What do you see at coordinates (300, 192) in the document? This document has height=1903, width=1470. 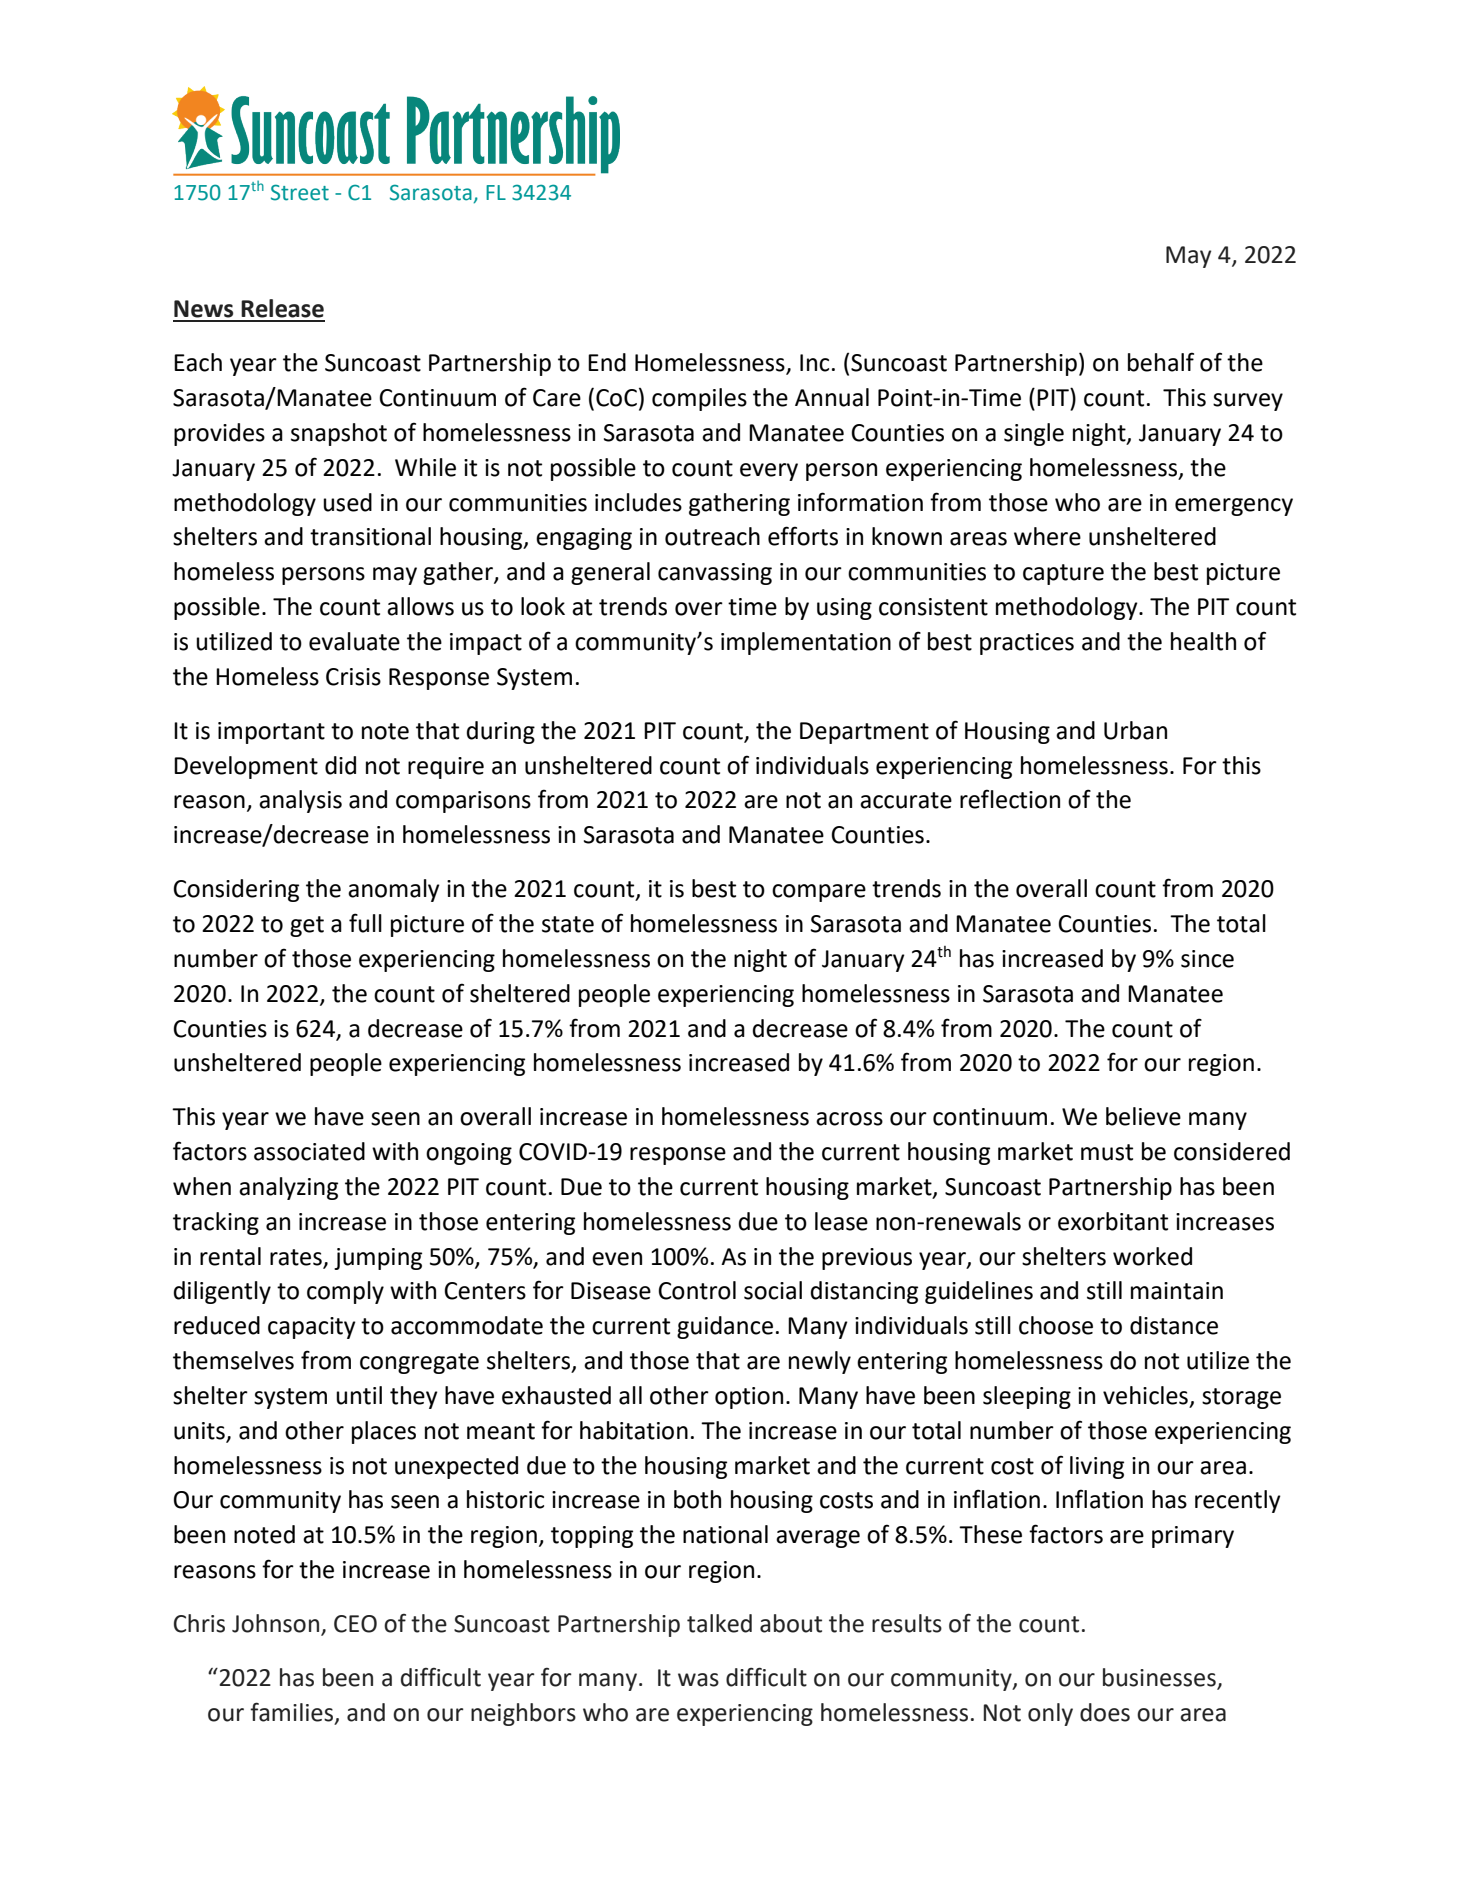 I see `Street` at bounding box center [300, 192].
